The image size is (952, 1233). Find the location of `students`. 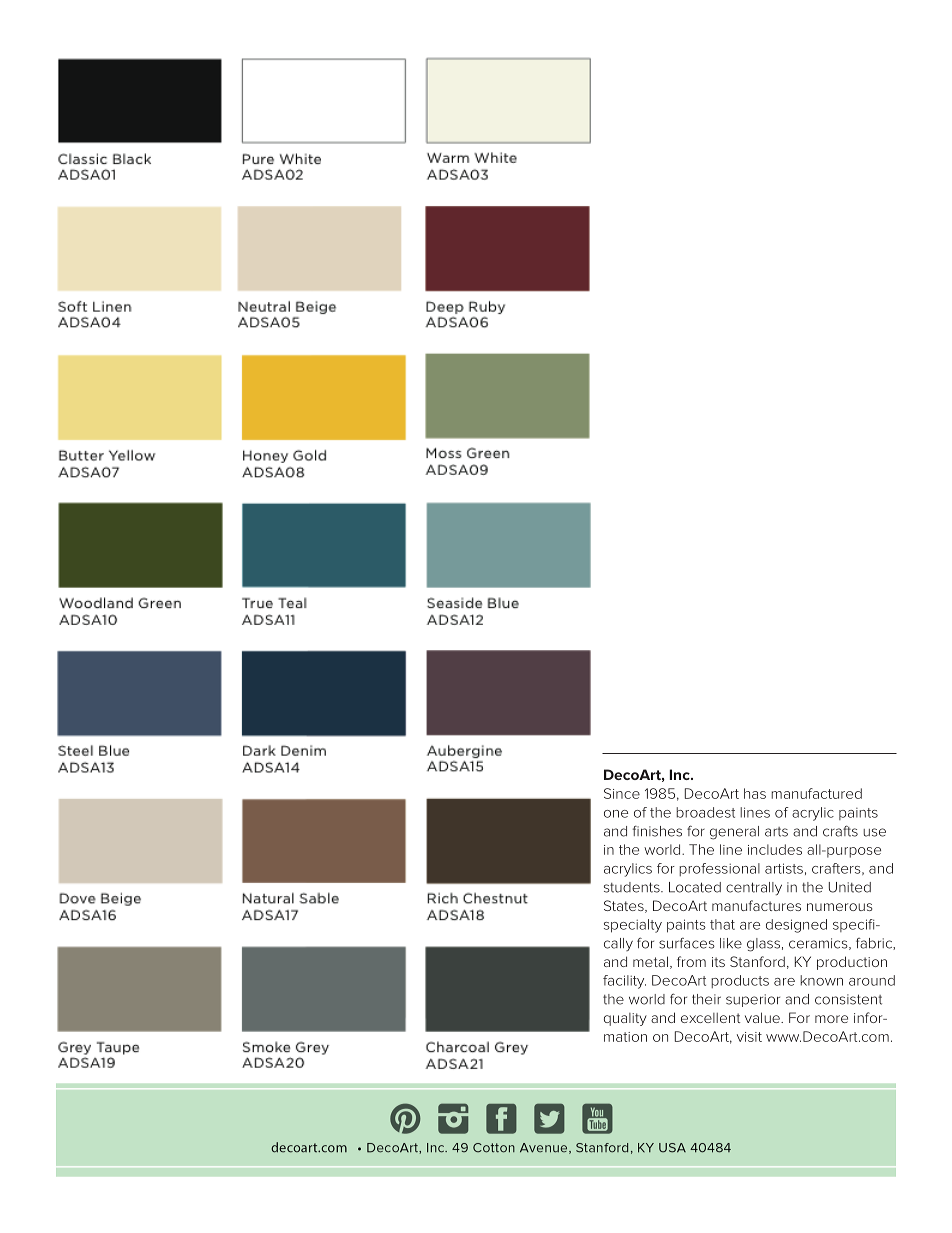

students is located at coordinates (633, 887).
